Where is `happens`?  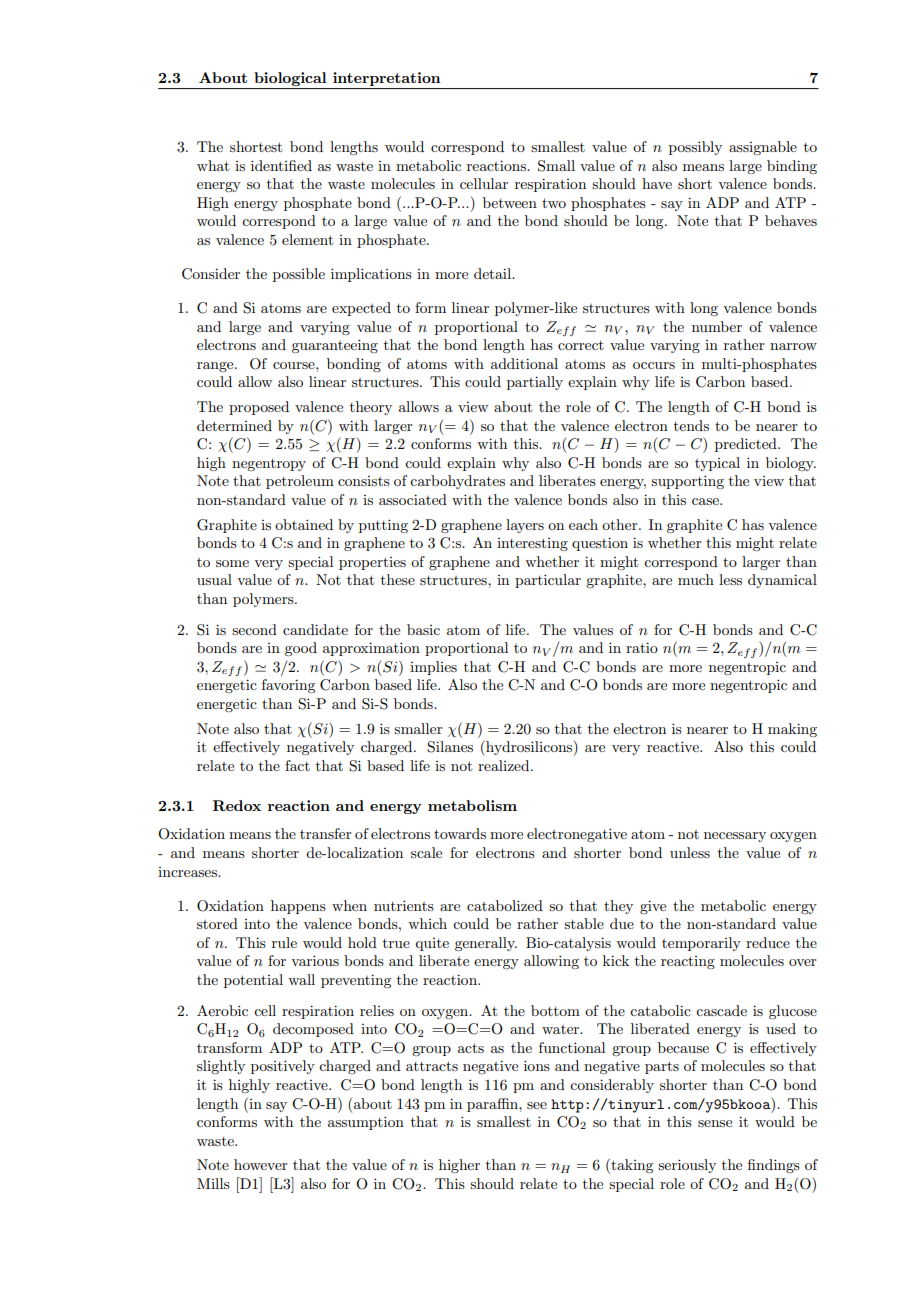 happens is located at coordinates (298, 907).
